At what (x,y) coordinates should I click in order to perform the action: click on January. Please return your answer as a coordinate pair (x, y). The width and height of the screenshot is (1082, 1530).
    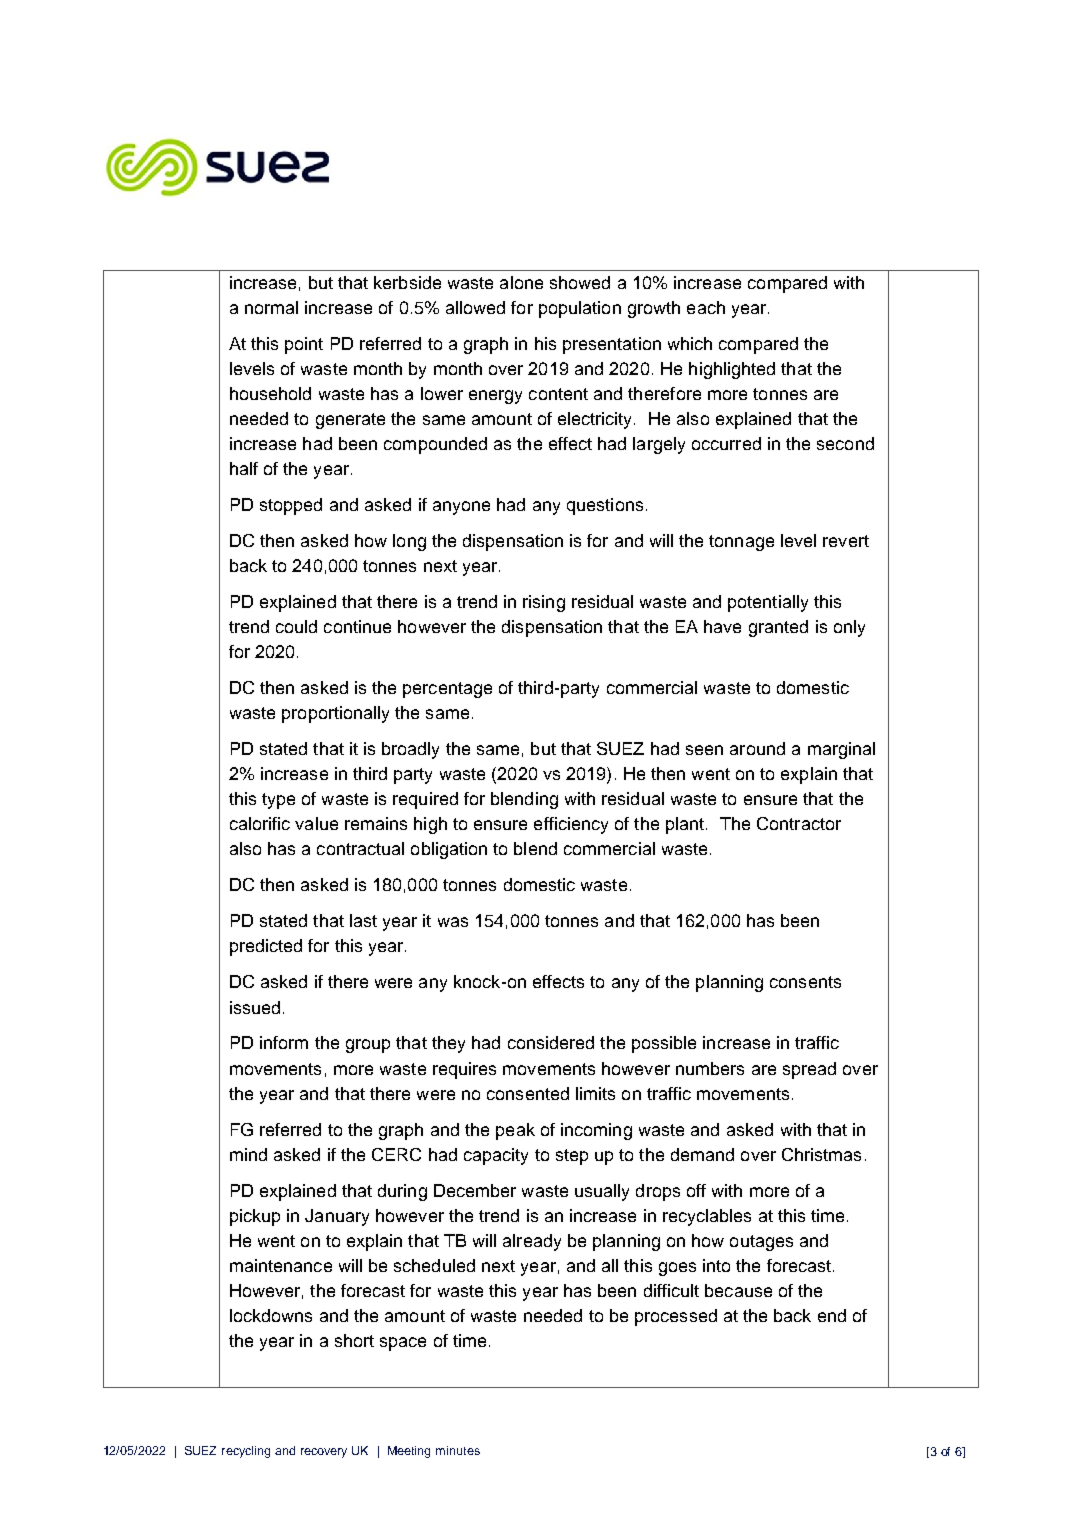
    Looking at the image, I should click on (337, 1217).
